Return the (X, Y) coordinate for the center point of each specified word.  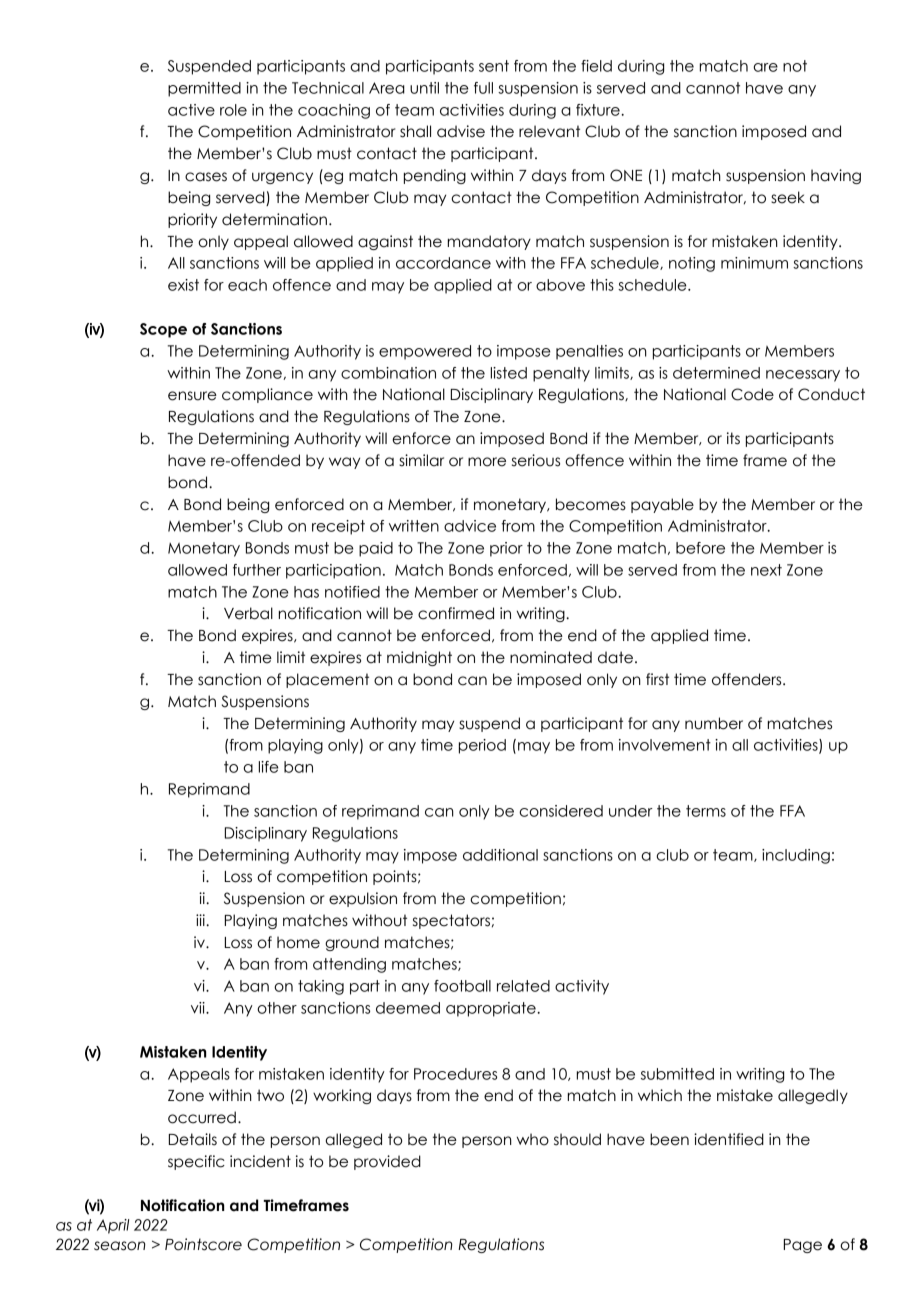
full (483, 88)
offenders (748, 679)
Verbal (248, 613)
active (191, 110)
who (533, 1139)
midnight (419, 658)
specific (196, 1162)
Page (803, 1246)
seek (788, 197)
